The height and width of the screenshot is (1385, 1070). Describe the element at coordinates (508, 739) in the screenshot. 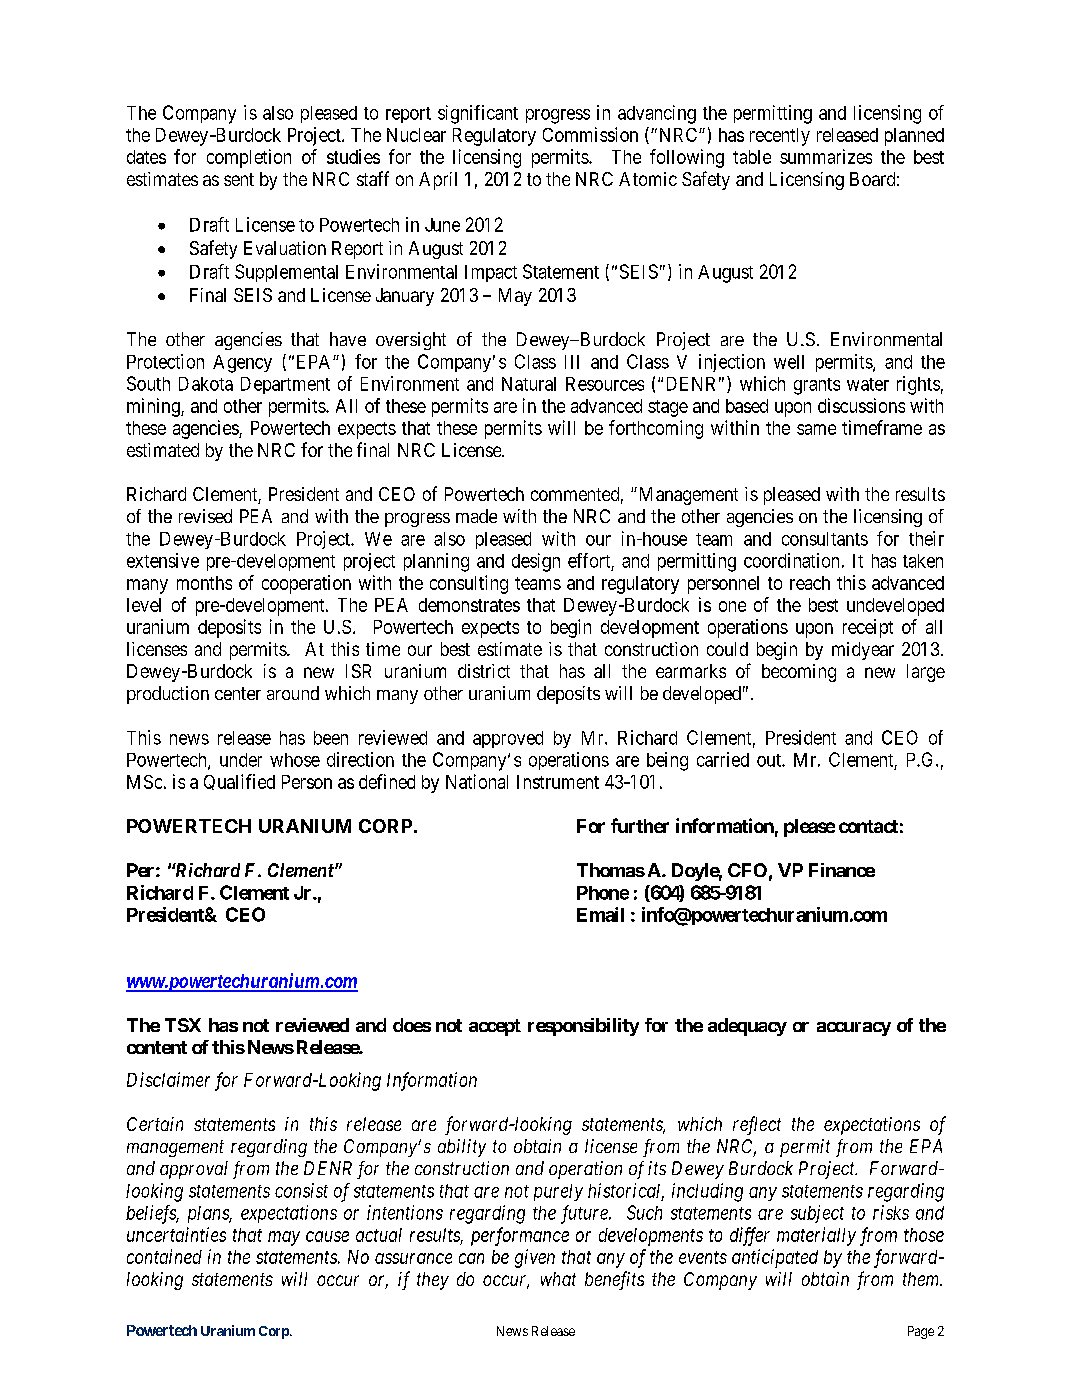

I see `approved` at that location.
